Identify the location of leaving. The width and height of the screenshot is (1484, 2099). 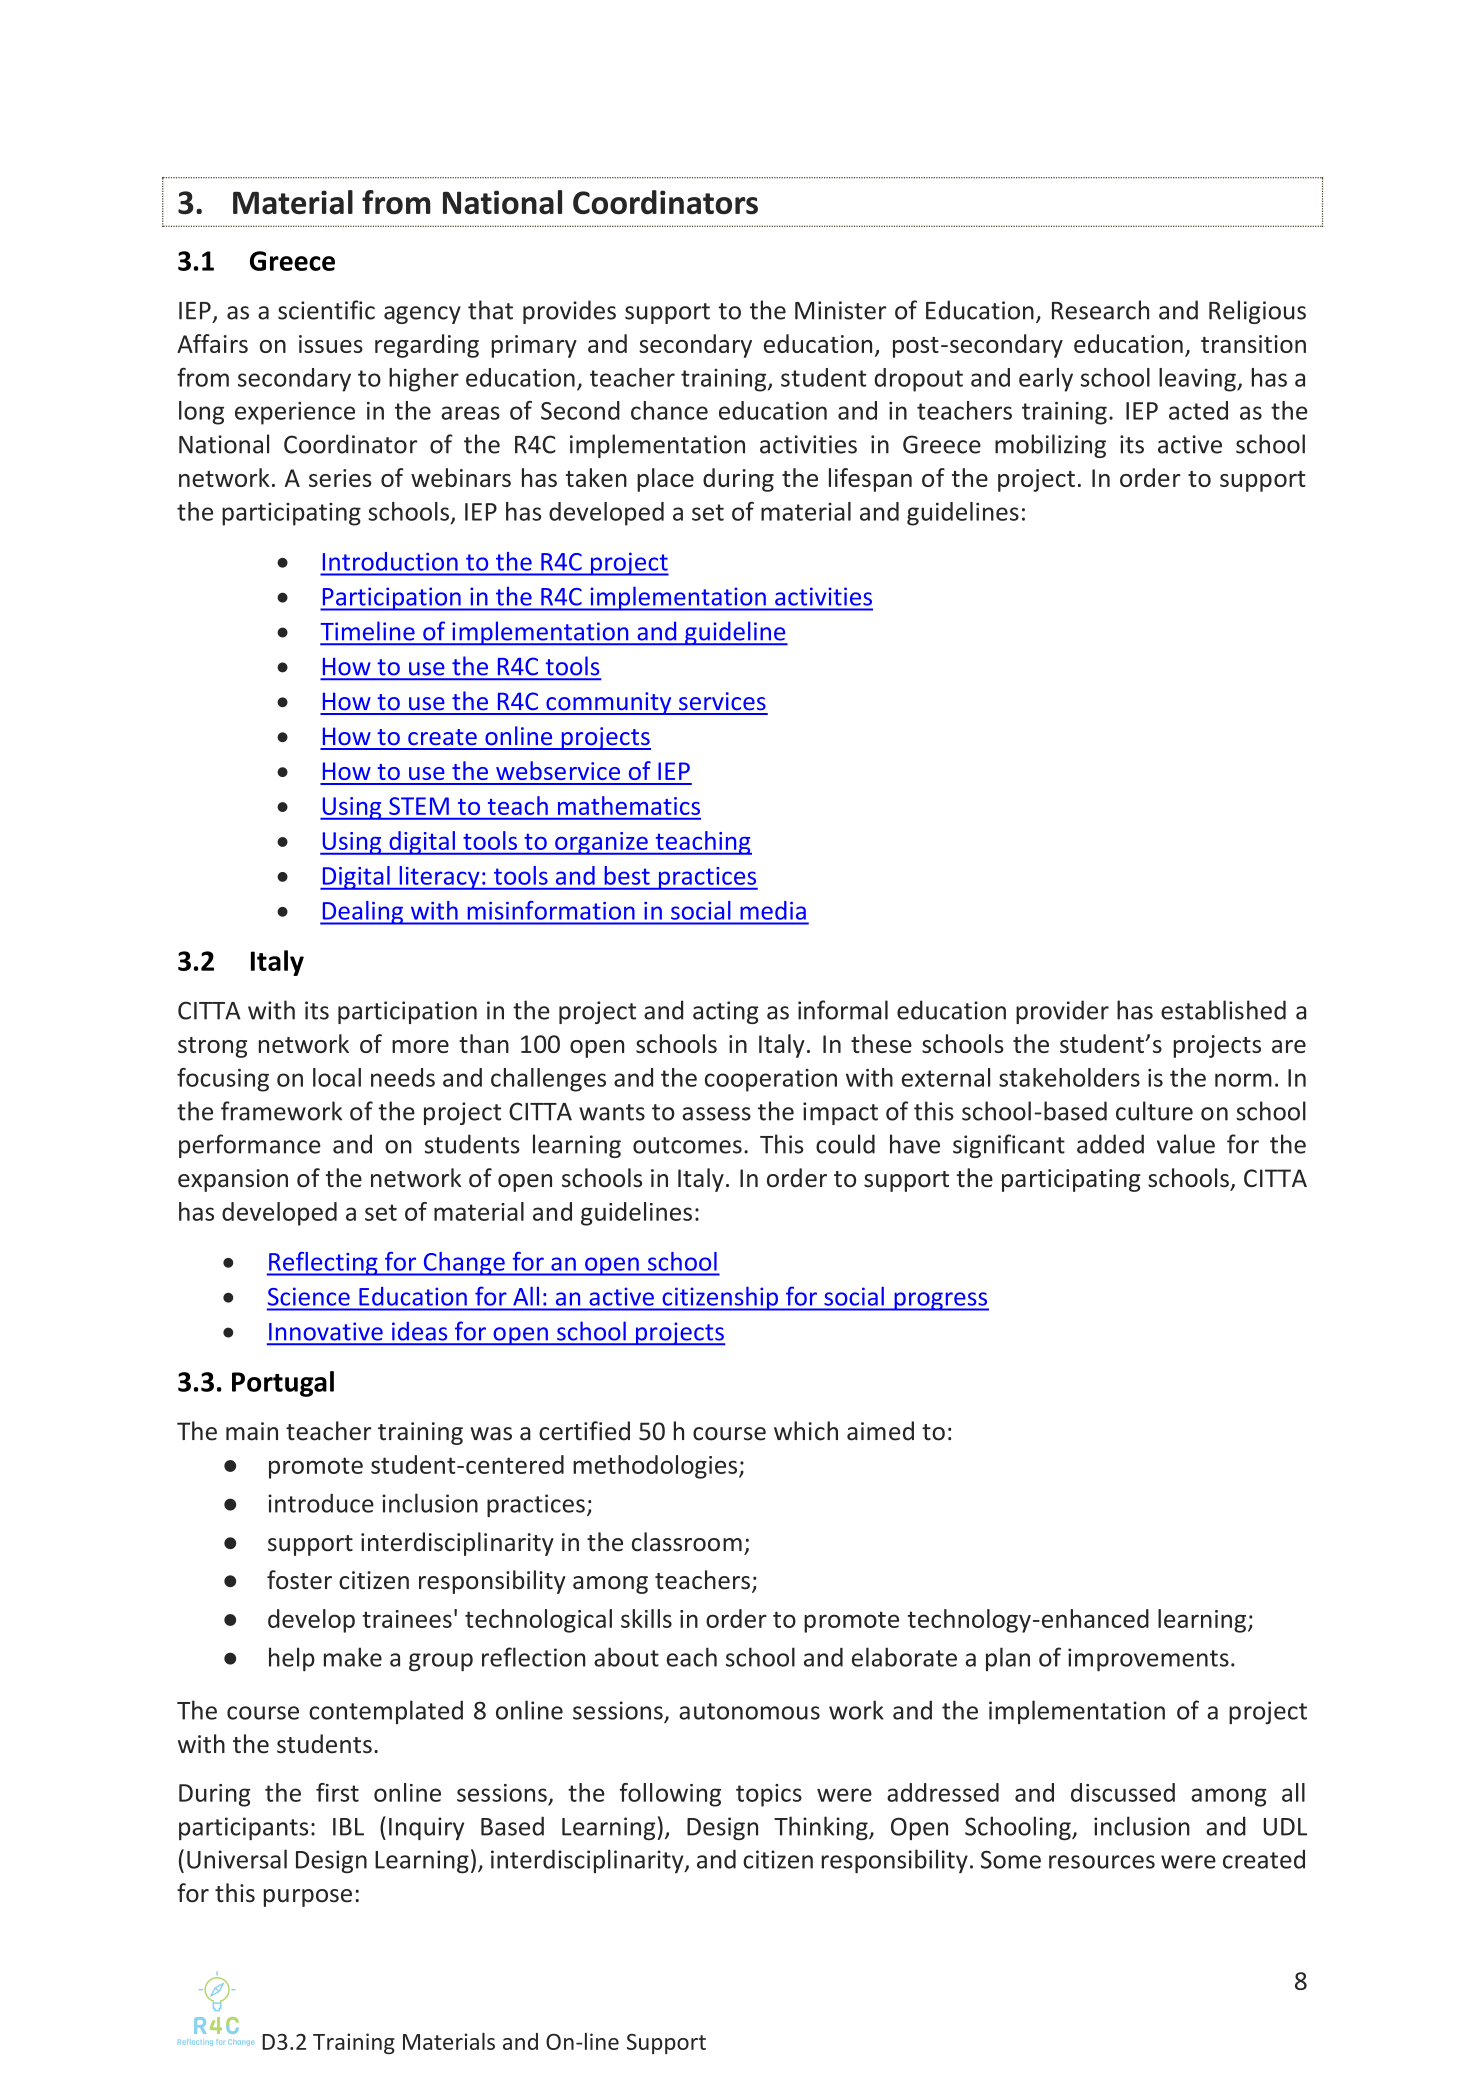
(1198, 380).
